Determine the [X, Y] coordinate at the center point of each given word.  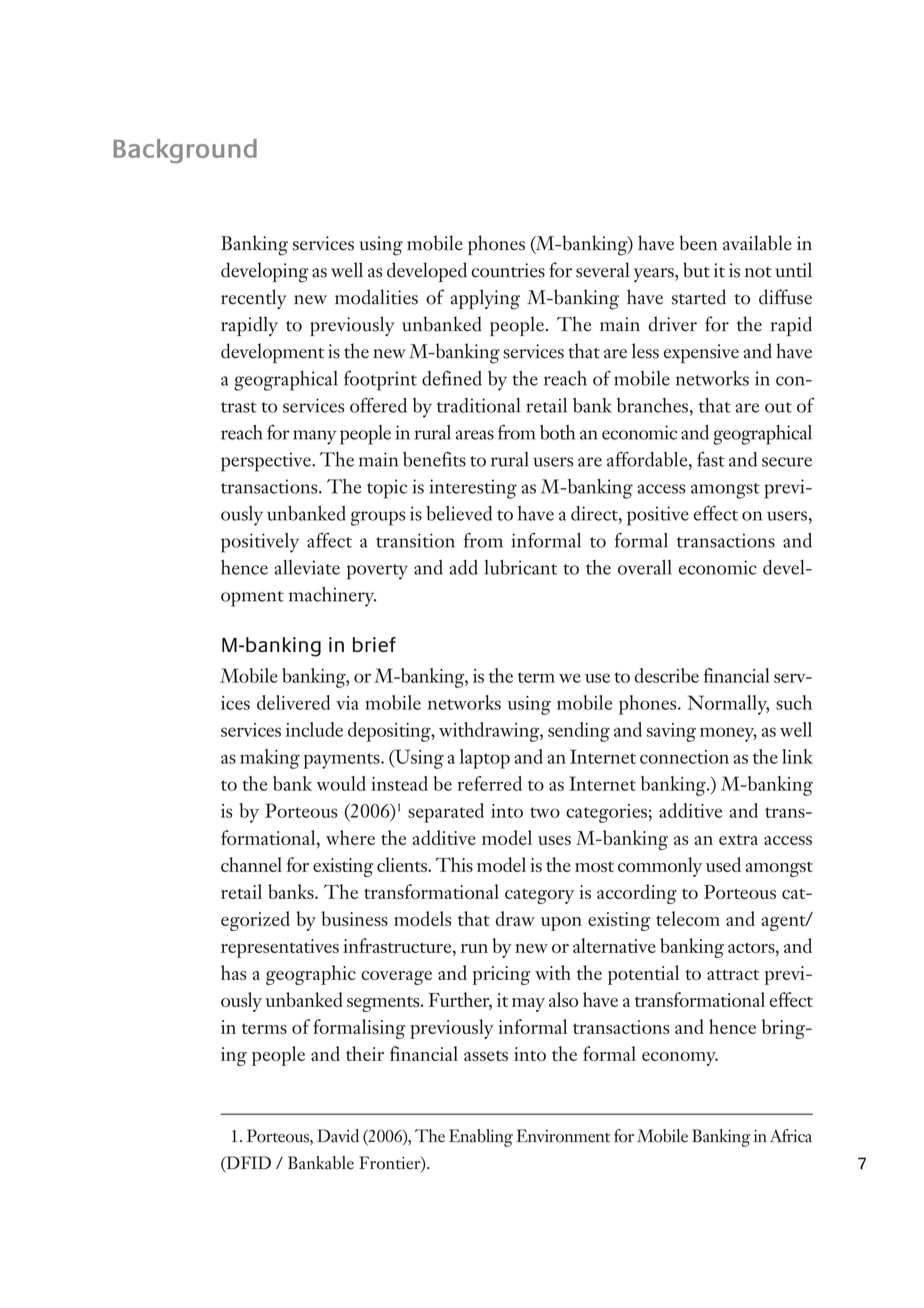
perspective [267, 462]
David [338, 1136]
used [723, 864]
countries [508, 270]
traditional [478, 405]
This [454, 864]
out [778, 407]
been [698, 243]
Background [185, 151]
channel [251, 864]
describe [667, 675]
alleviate [307, 567]
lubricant [521, 567]
